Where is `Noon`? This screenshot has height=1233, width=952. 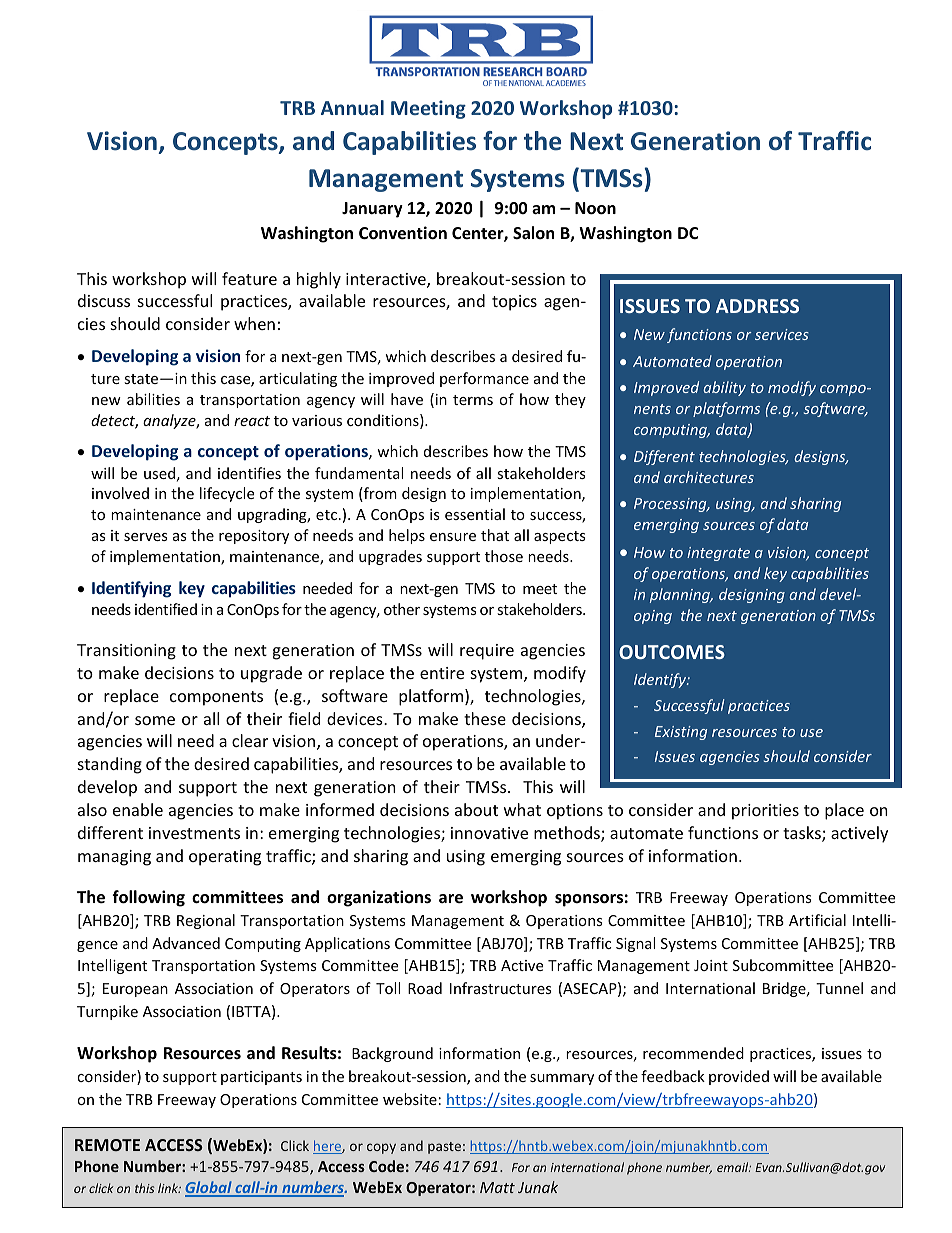 Noon is located at coordinates (595, 208).
